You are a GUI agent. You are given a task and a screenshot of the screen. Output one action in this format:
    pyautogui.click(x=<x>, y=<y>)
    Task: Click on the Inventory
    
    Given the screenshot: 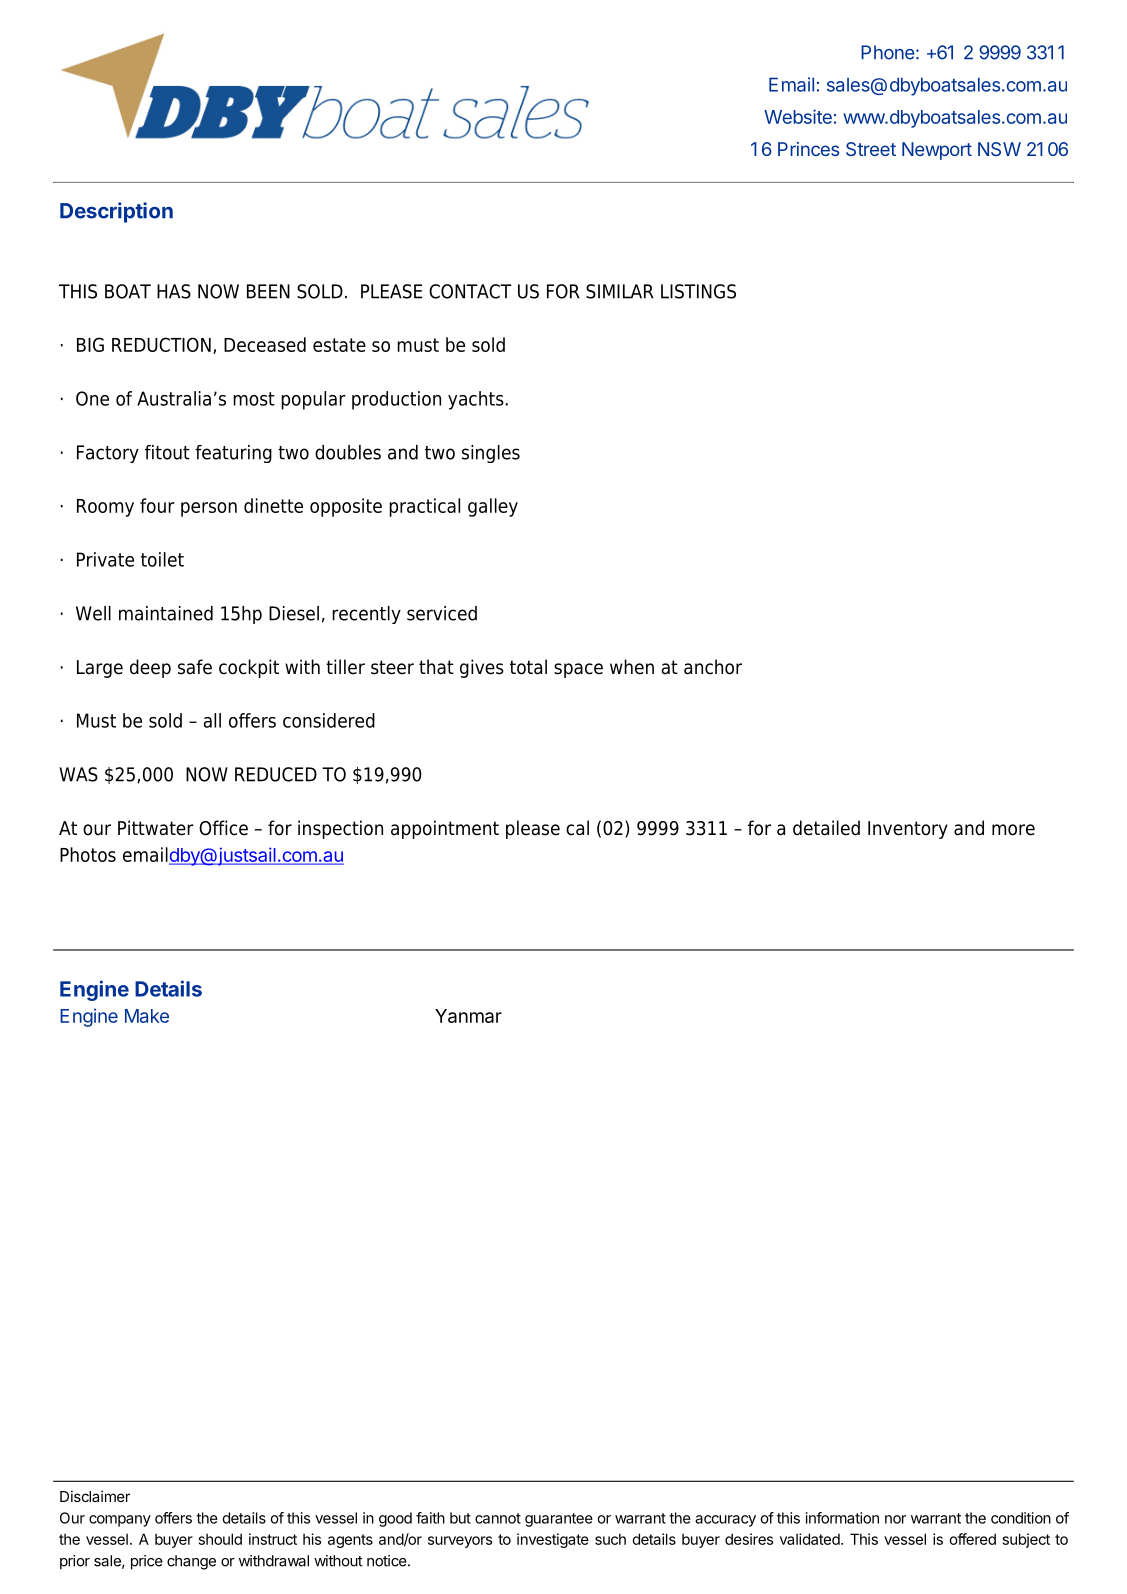 What is the action you would take?
    pyautogui.click(x=908, y=830)
